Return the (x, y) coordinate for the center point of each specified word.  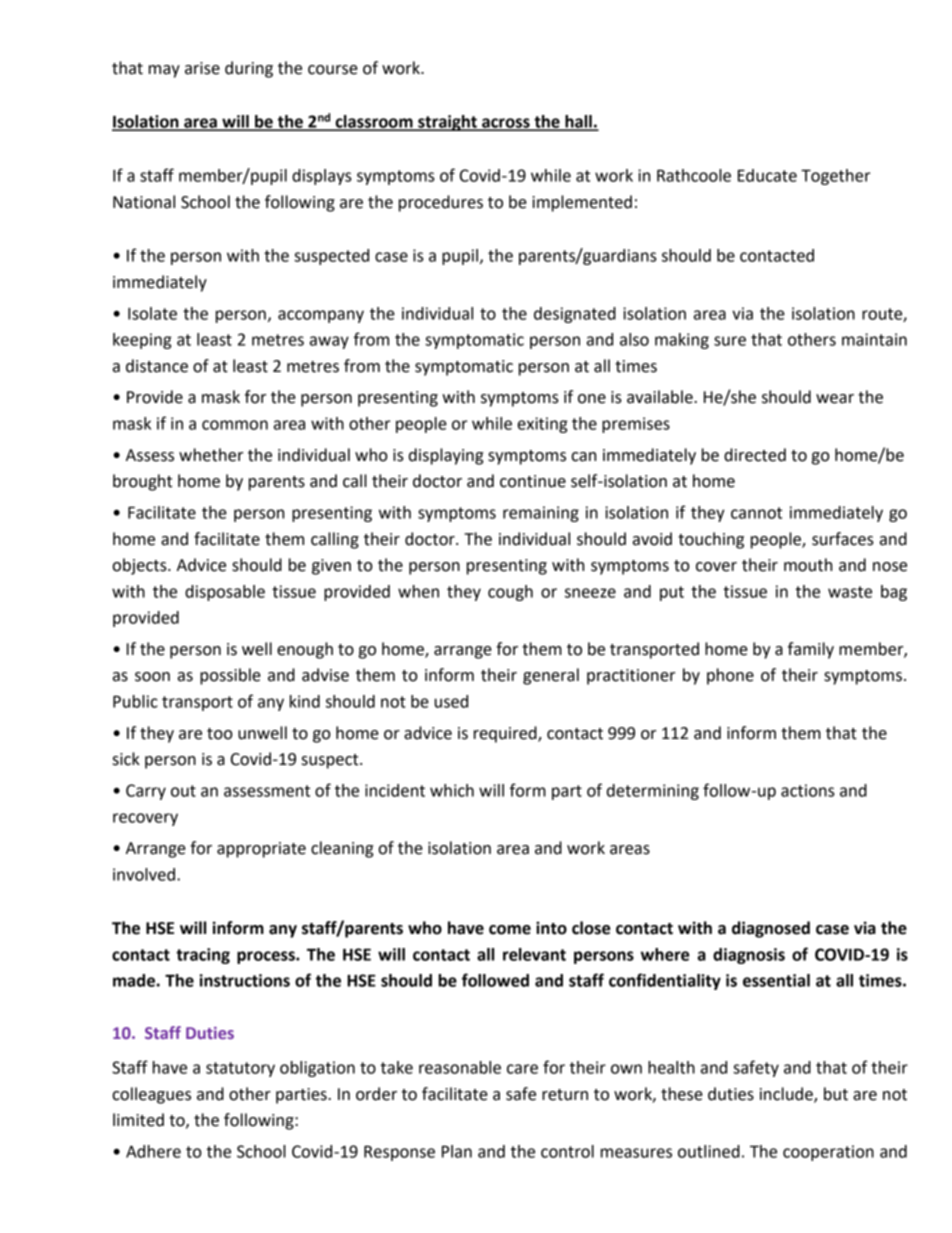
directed (755, 455)
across (506, 124)
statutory (240, 1069)
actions (808, 790)
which (452, 790)
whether (211, 455)
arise (202, 68)
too (220, 734)
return (565, 1095)
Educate (767, 175)
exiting (543, 425)
